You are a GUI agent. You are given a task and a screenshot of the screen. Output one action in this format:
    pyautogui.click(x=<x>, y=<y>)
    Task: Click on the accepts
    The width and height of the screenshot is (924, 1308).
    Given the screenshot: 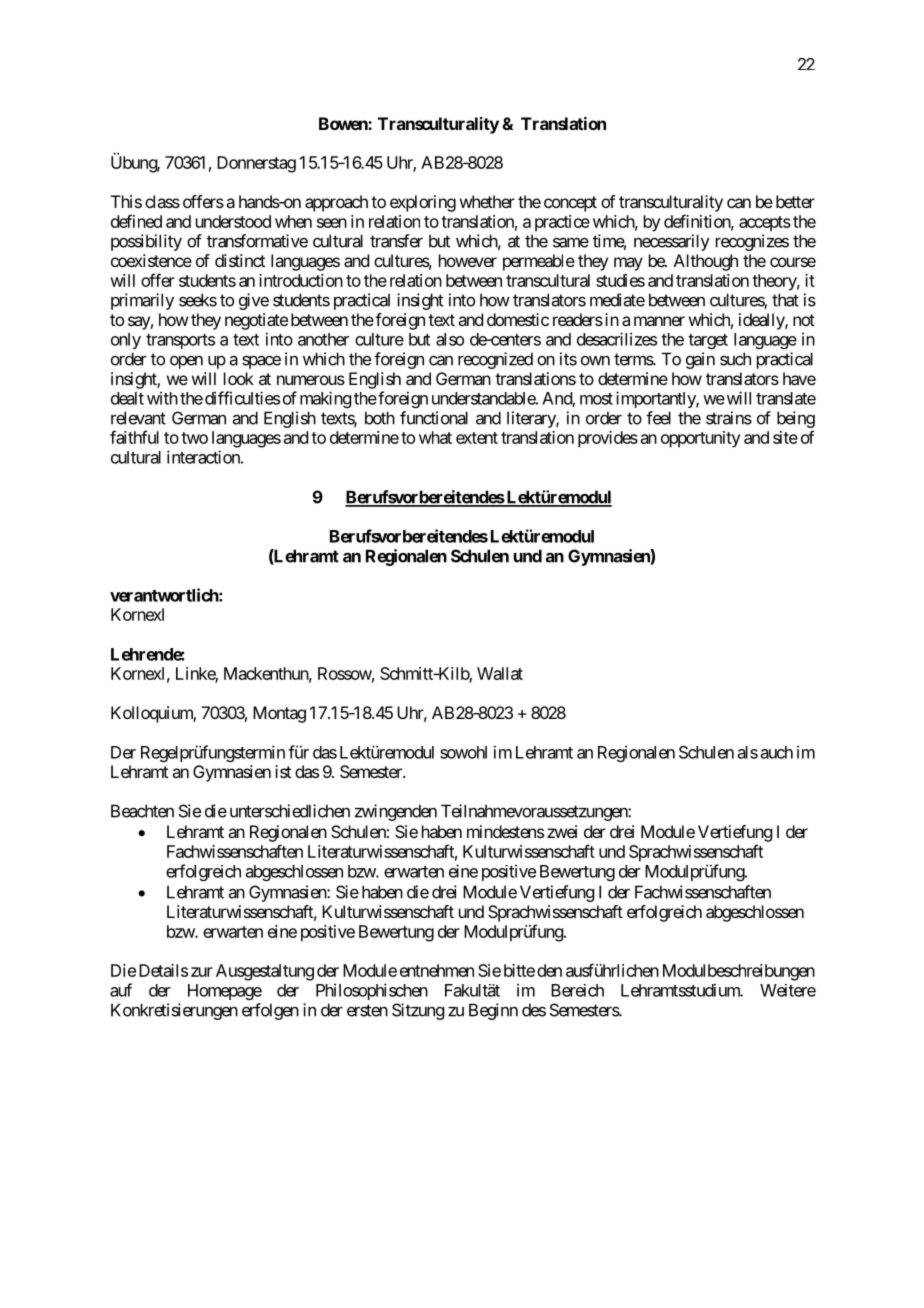 What is the action you would take?
    pyautogui.click(x=765, y=224)
